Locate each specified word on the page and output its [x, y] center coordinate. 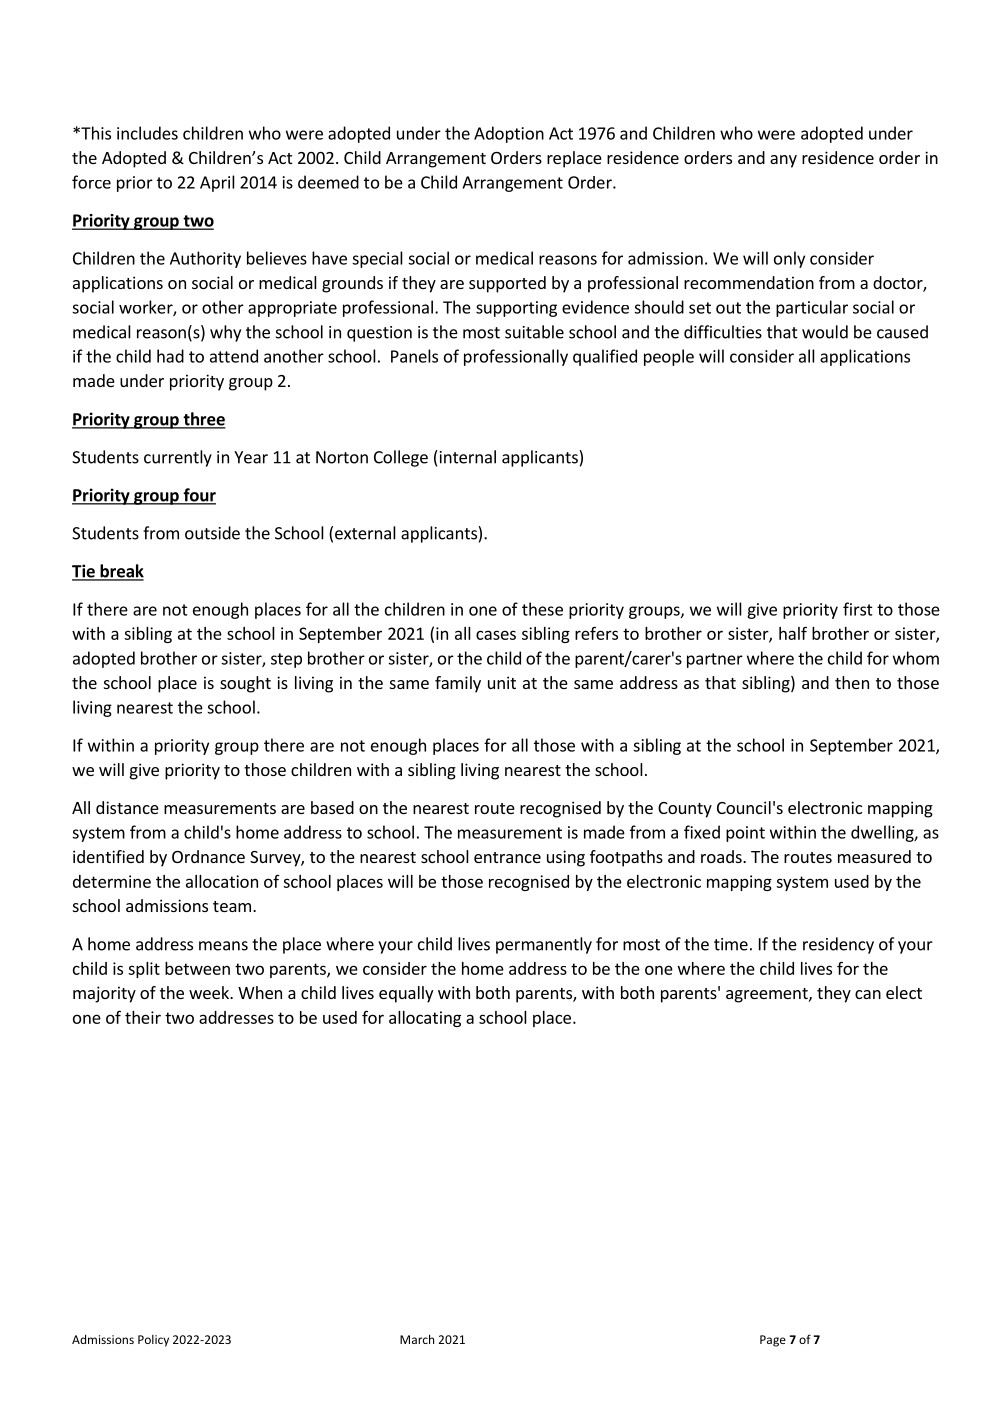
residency [838, 945]
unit [502, 682]
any [783, 161]
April [217, 183]
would [825, 332]
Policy [153, 1341]
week [210, 992]
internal [466, 457]
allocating [425, 1019]
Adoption [509, 134]
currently [178, 458]
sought [245, 684]
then [852, 682]
